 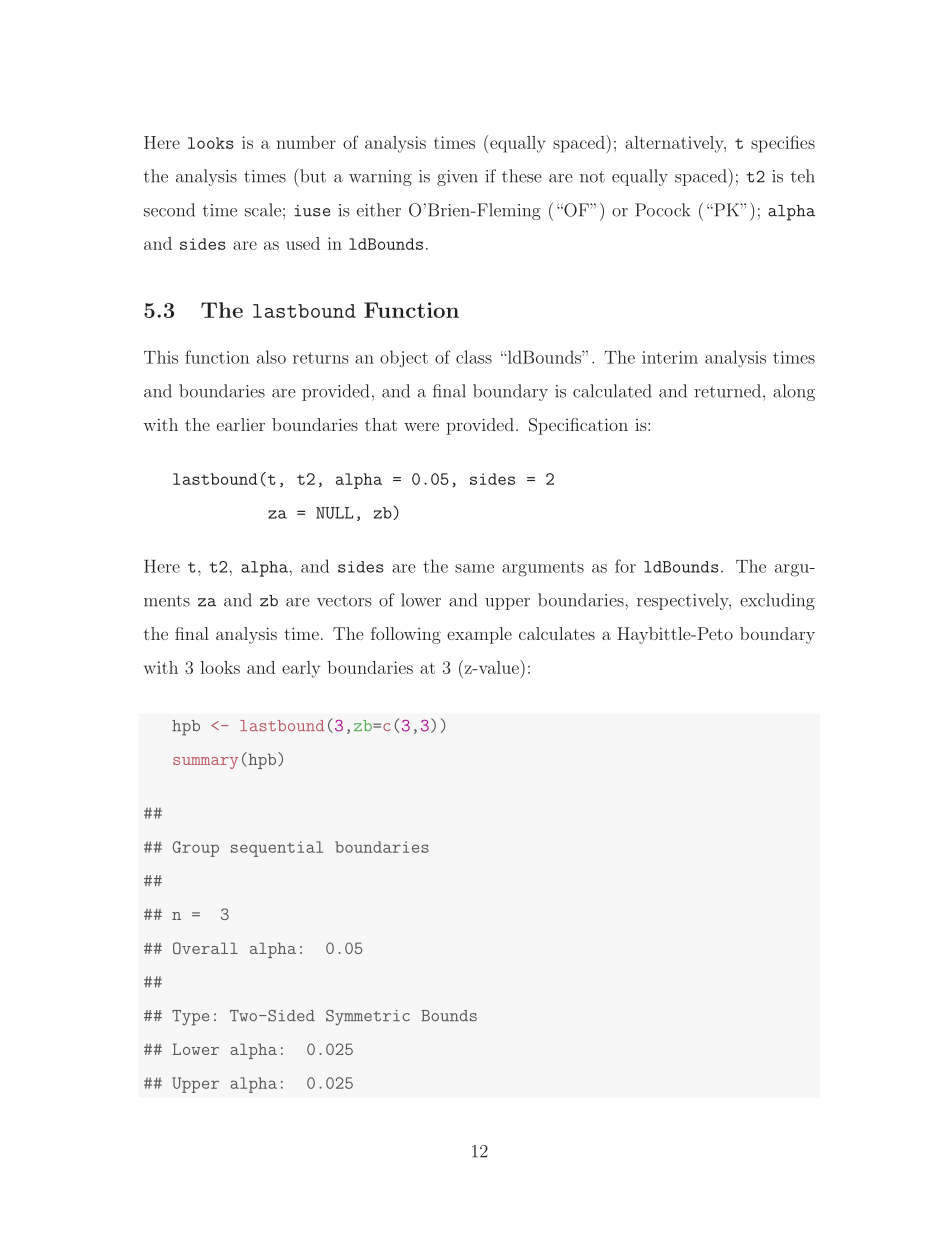 What do you see at coordinates (368, 1018) in the document?
I see `Symmetric` at bounding box center [368, 1018].
